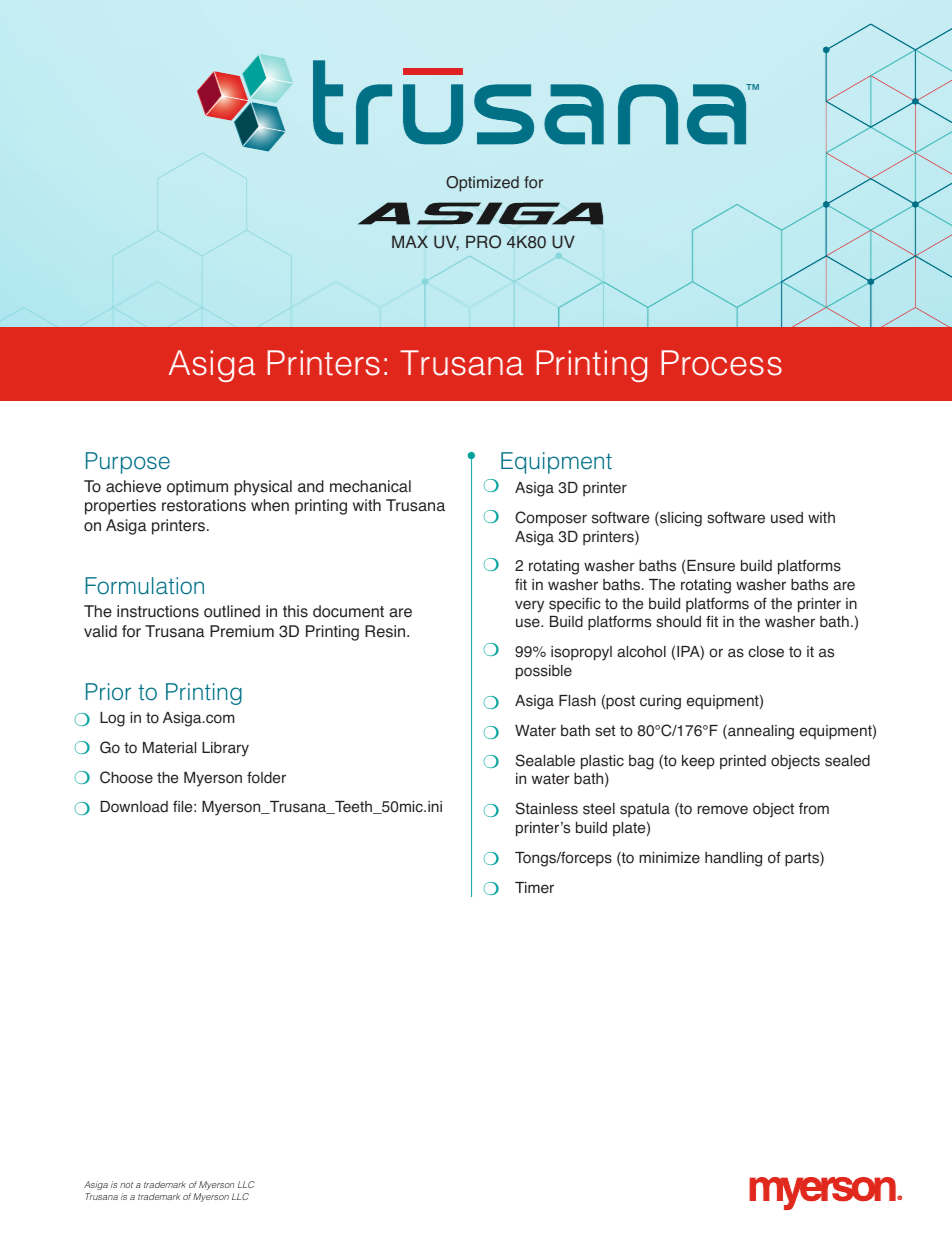 This image has width=952, height=1233. What do you see at coordinates (482, 184) in the image?
I see `Optimized` at bounding box center [482, 184].
